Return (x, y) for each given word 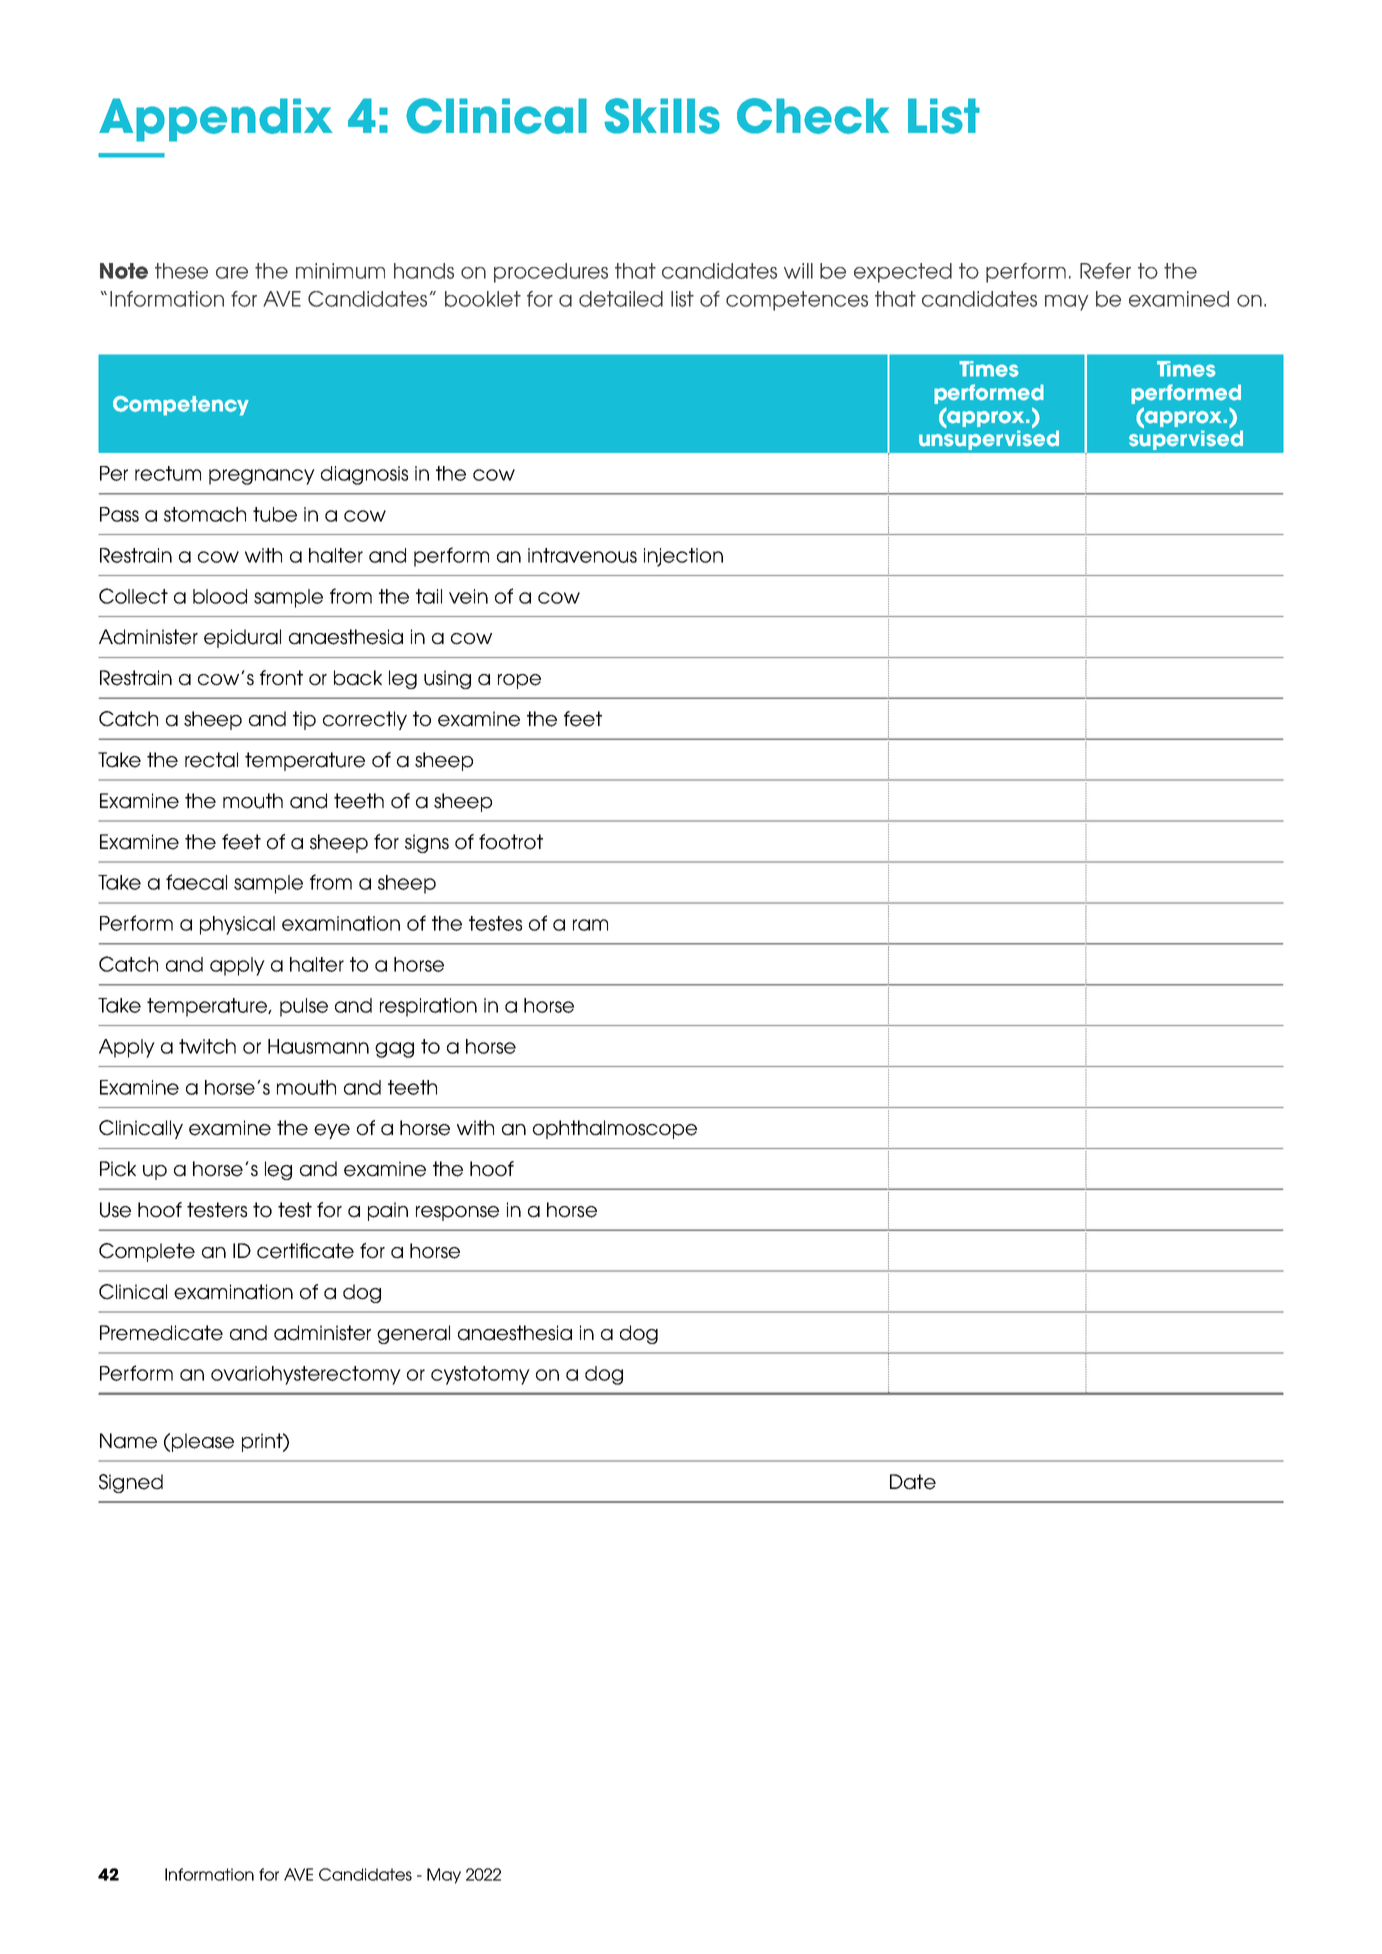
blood (220, 596)
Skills (662, 116)
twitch (207, 1046)
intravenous (582, 555)
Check (813, 116)
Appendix (216, 120)
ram (590, 925)
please (203, 1442)
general (413, 1334)
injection (683, 557)
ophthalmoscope (615, 1129)
